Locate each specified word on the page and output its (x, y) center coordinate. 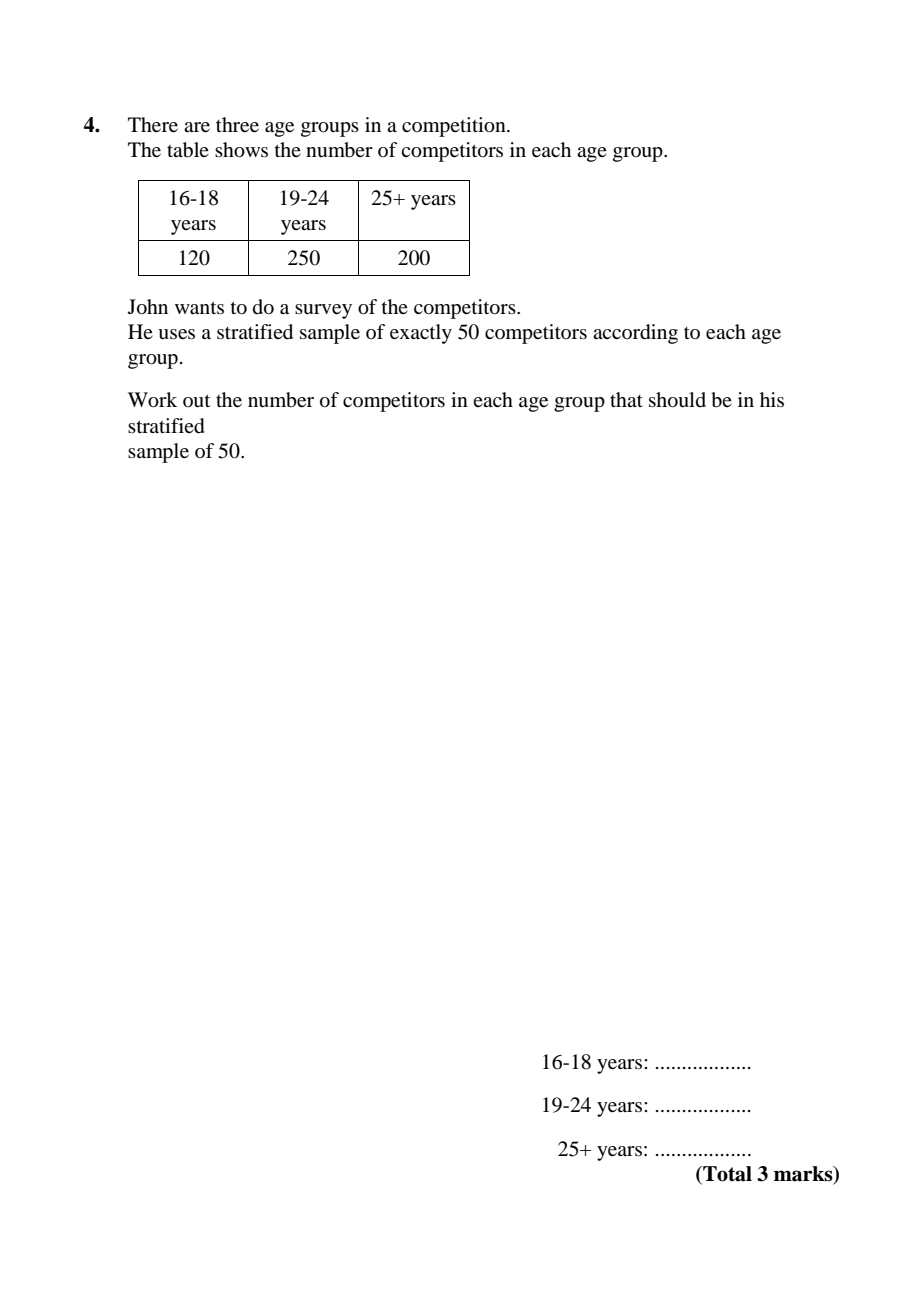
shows (241, 150)
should (677, 400)
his (772, 399)
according (635, 334)
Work (152, 400)
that (626, 399)
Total (726, 1175)
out (196, 401)
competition (455, 127)
